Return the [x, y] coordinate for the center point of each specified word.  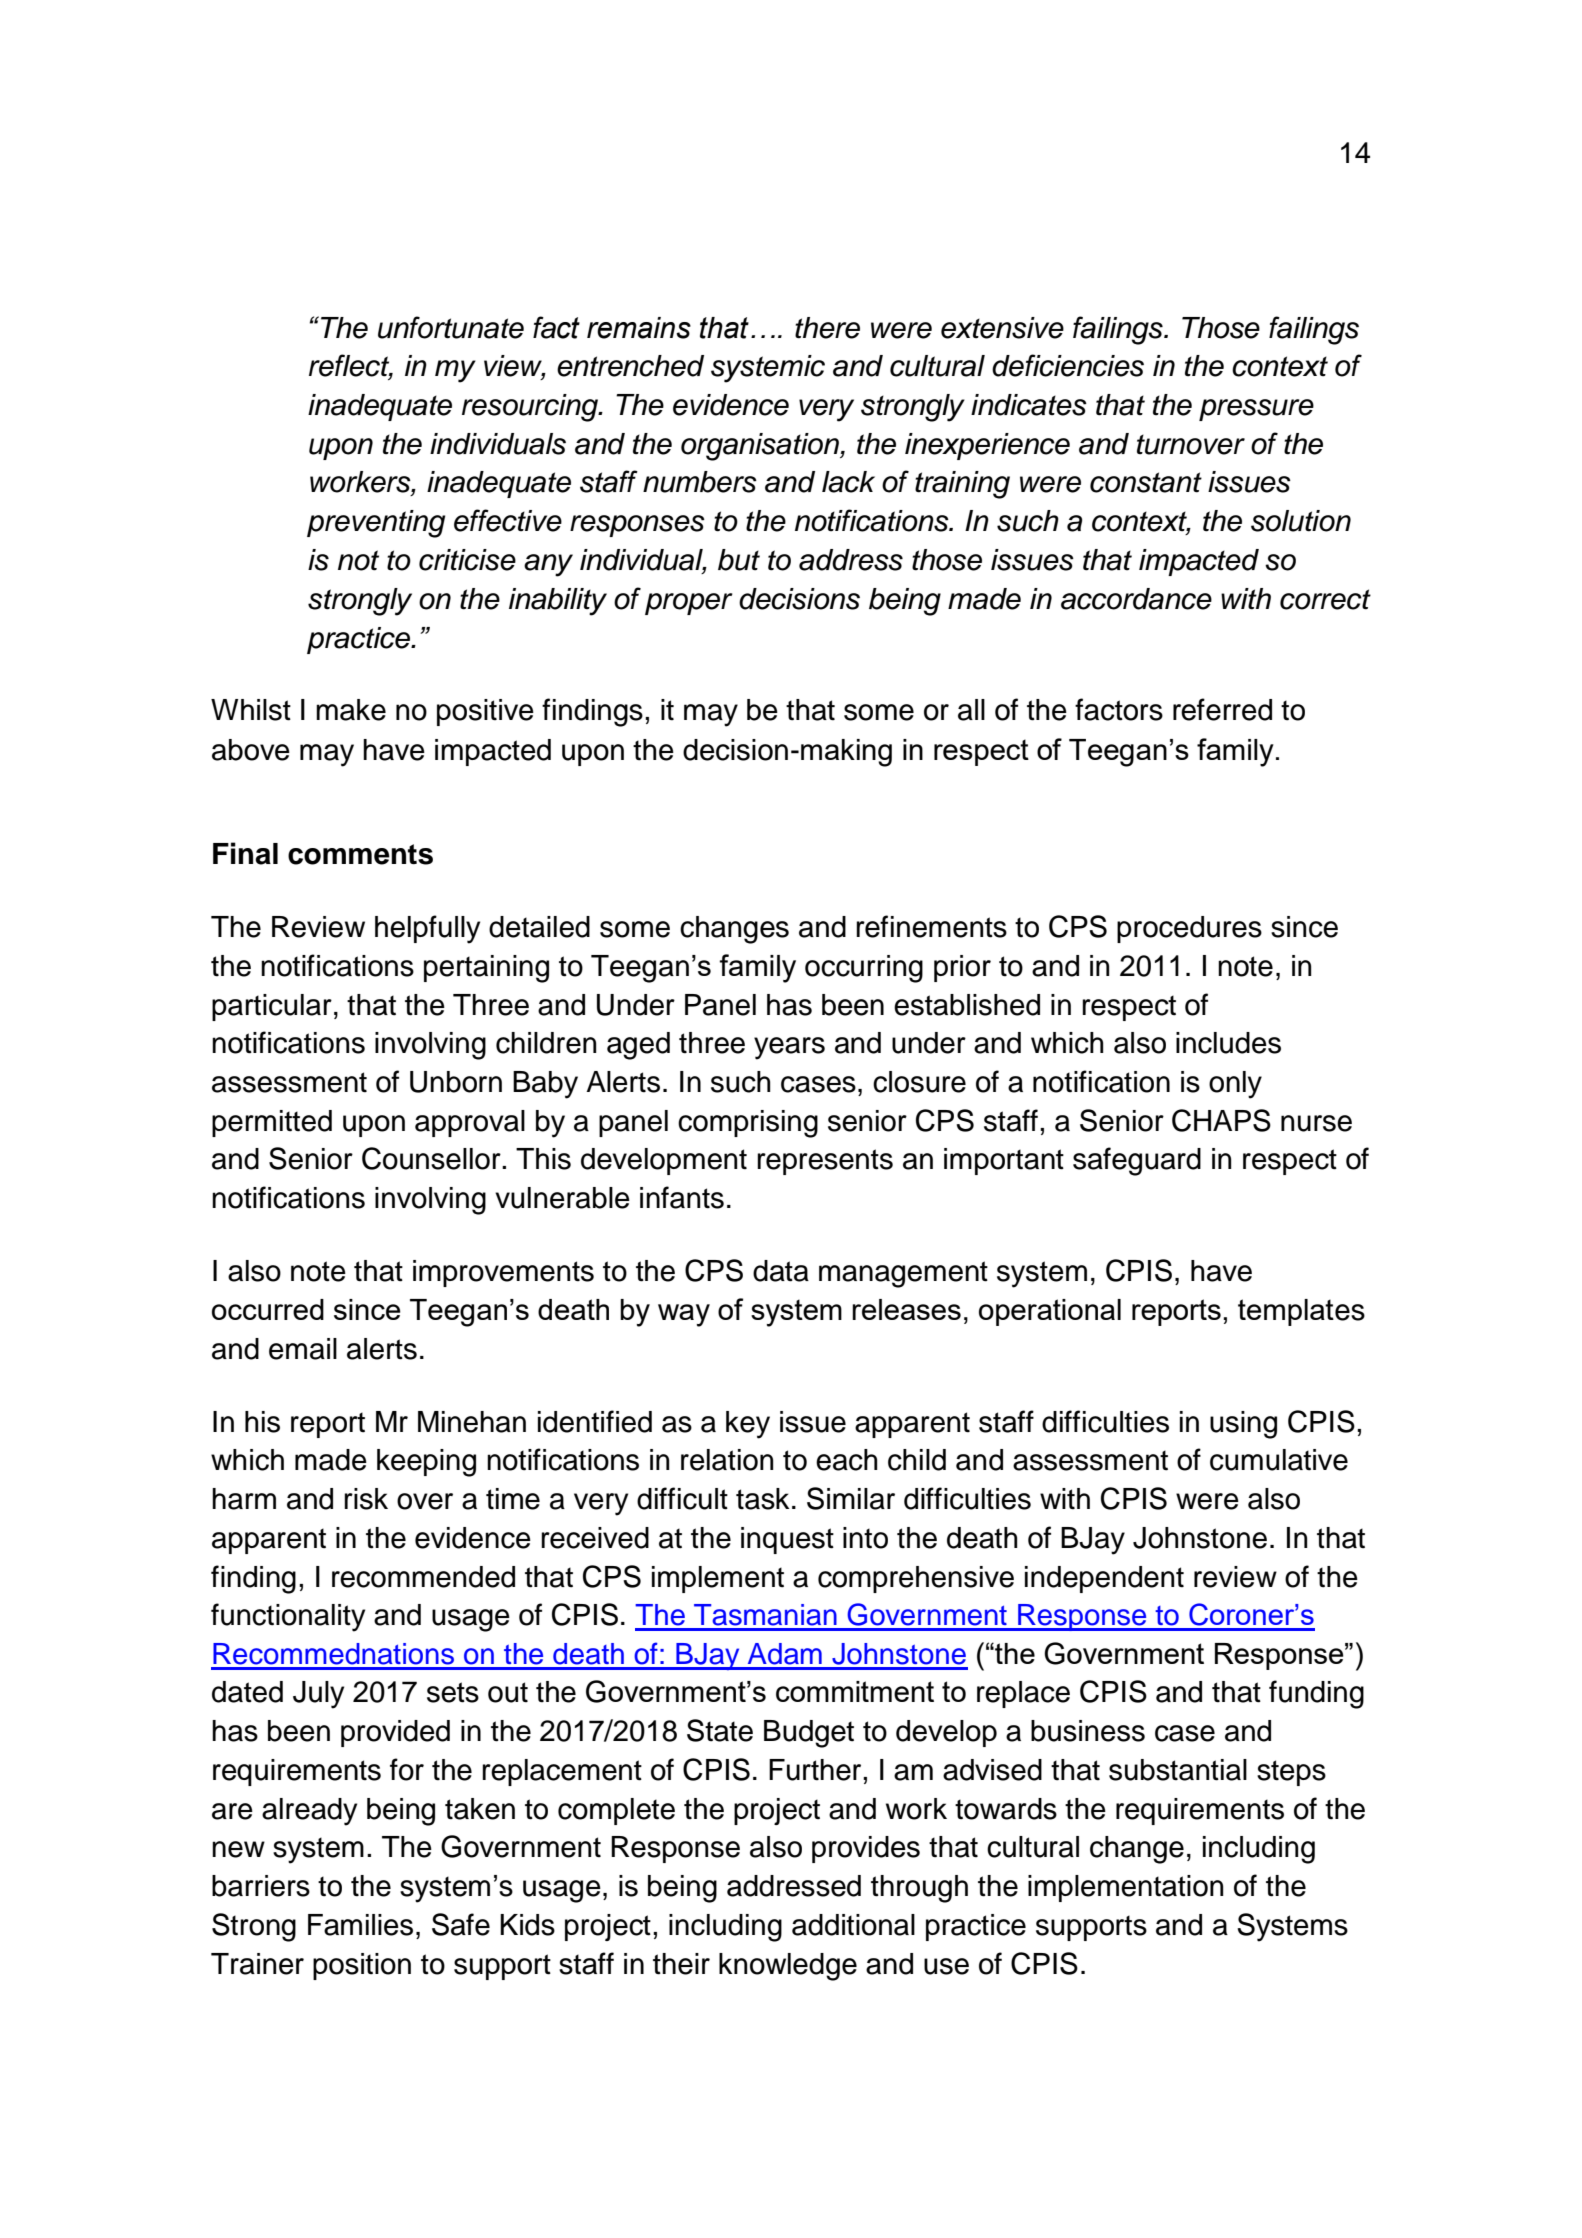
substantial [1178, 1770]
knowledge [788, 1967]
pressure [1256, 410]
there [827, 328]
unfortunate [451, 327]
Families [360, 1925]
